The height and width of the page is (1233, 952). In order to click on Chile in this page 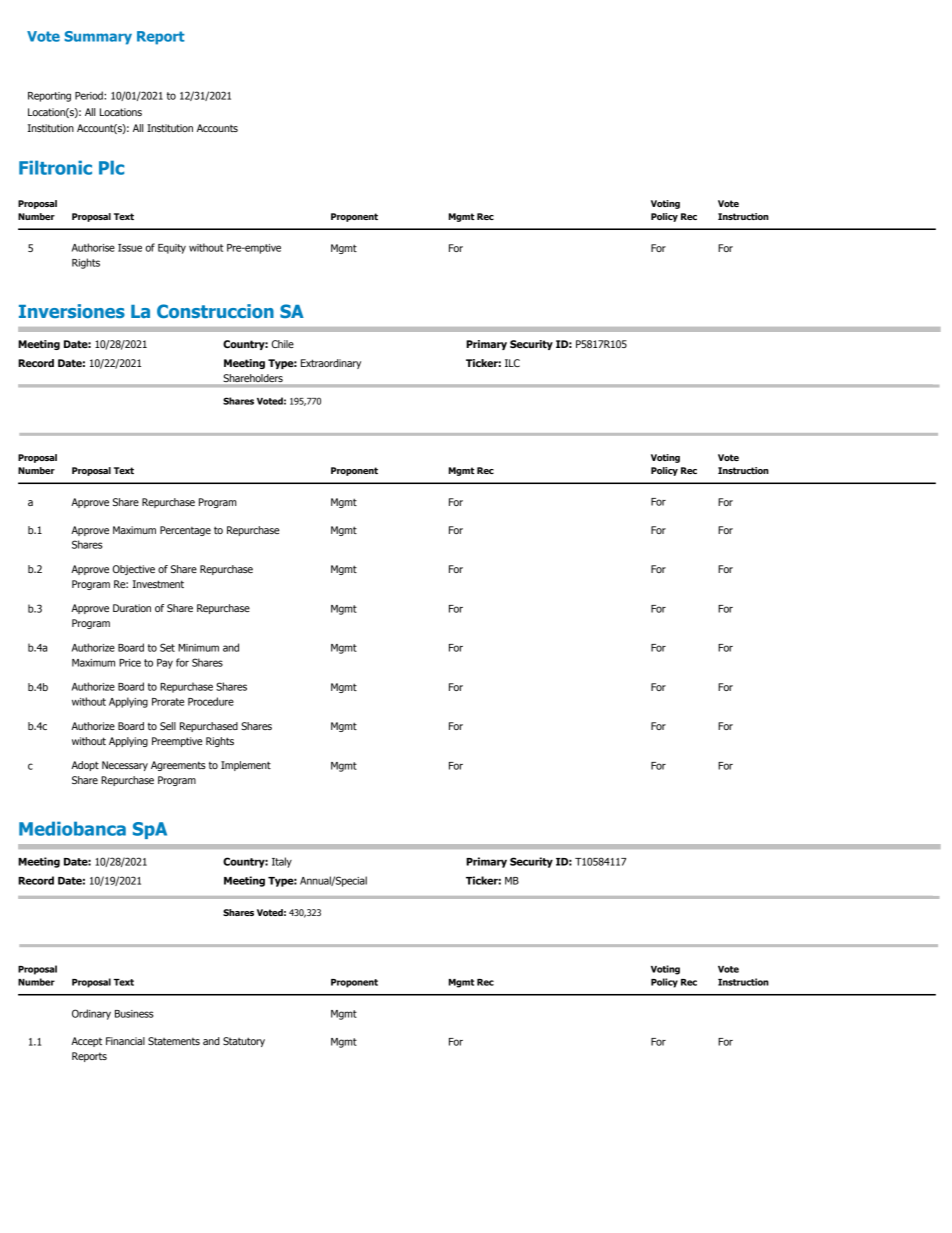, I will do `click(283, 344)`.
